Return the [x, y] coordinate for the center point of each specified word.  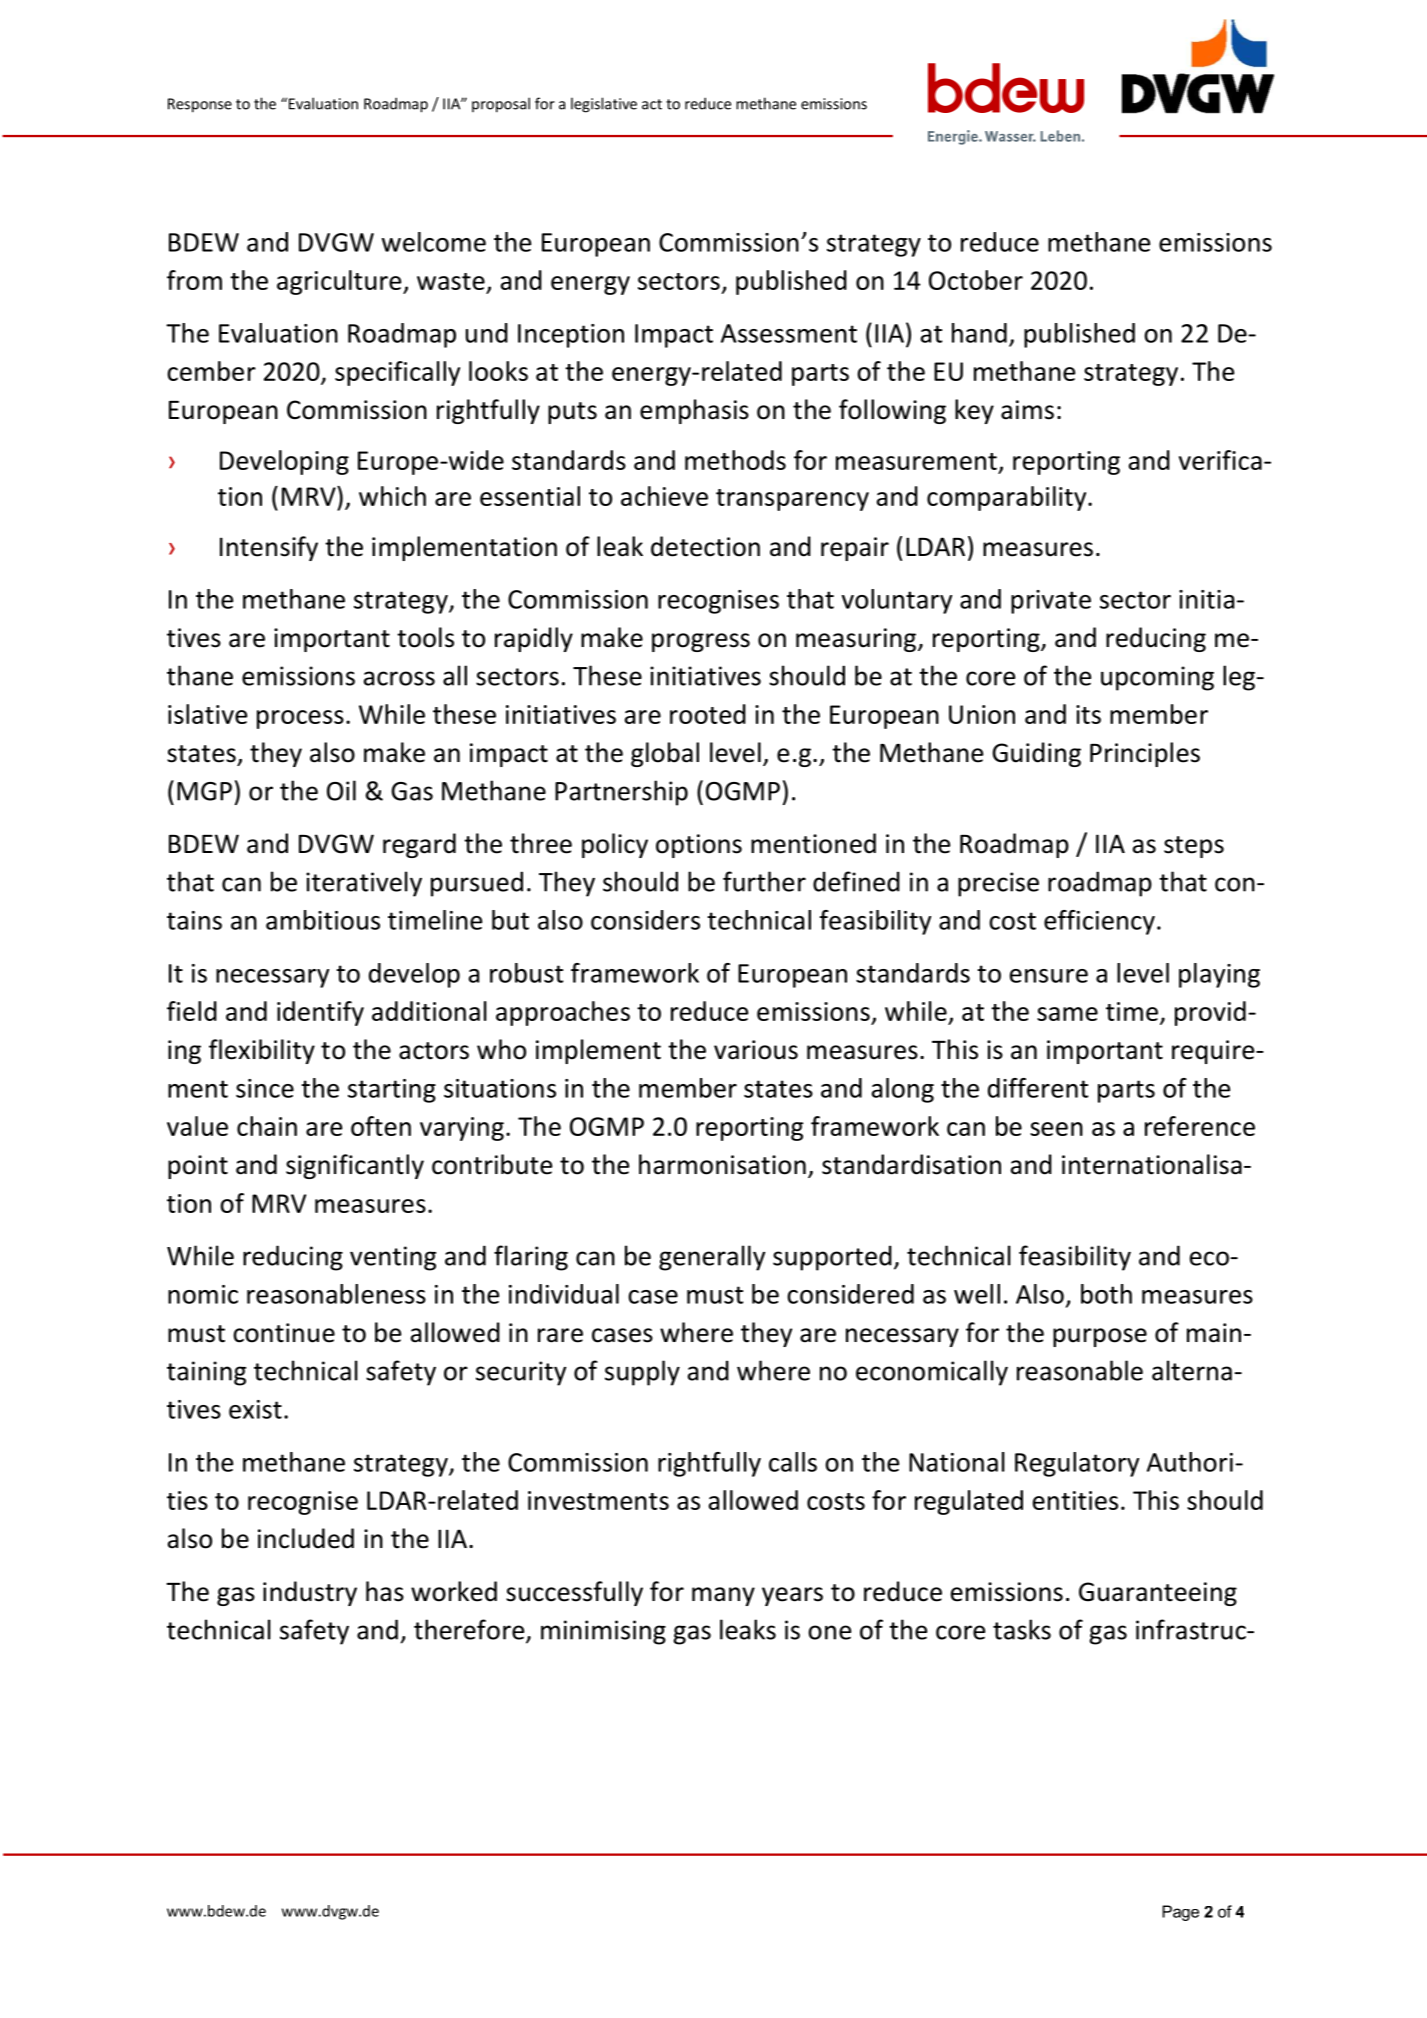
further [764, 881]
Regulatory [1077, 1464]
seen [1056, 1129]
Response [200, 105]
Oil [341, 790]
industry [310, 1593]
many [723, 1596]
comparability [1008, 498]
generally [712, 1258]
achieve [664, 496]
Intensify [269, 548]
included [306, 1538]
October [976, 280]
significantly [355, 1166]
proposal [501, 105]
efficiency [1099, 922]
